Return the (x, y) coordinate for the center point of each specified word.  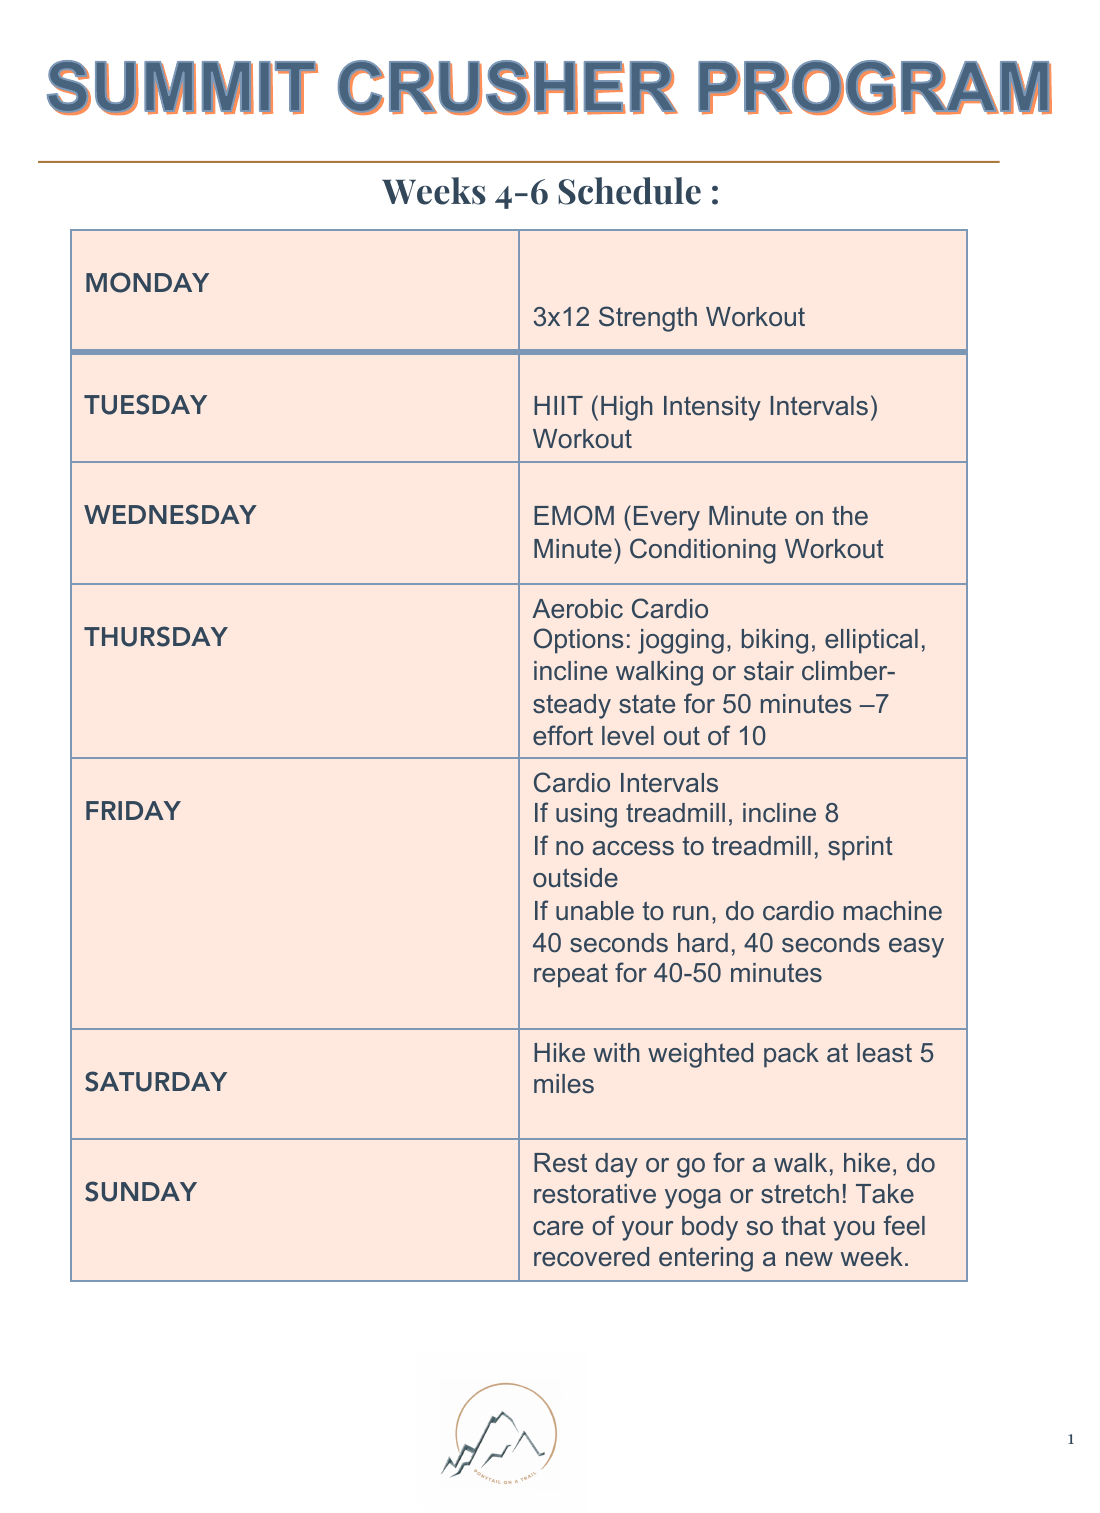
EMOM (574, 515)
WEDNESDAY (170, 514)
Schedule (629, 191)
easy (916, 948)
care (558, 1228)
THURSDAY (156, 636)
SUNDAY (141, 1191)
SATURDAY (156, 1081)
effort (563, 735)
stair (769, 671)
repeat (571, 975)
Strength (648, 319)
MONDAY (147, 282)
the (850, 516)
